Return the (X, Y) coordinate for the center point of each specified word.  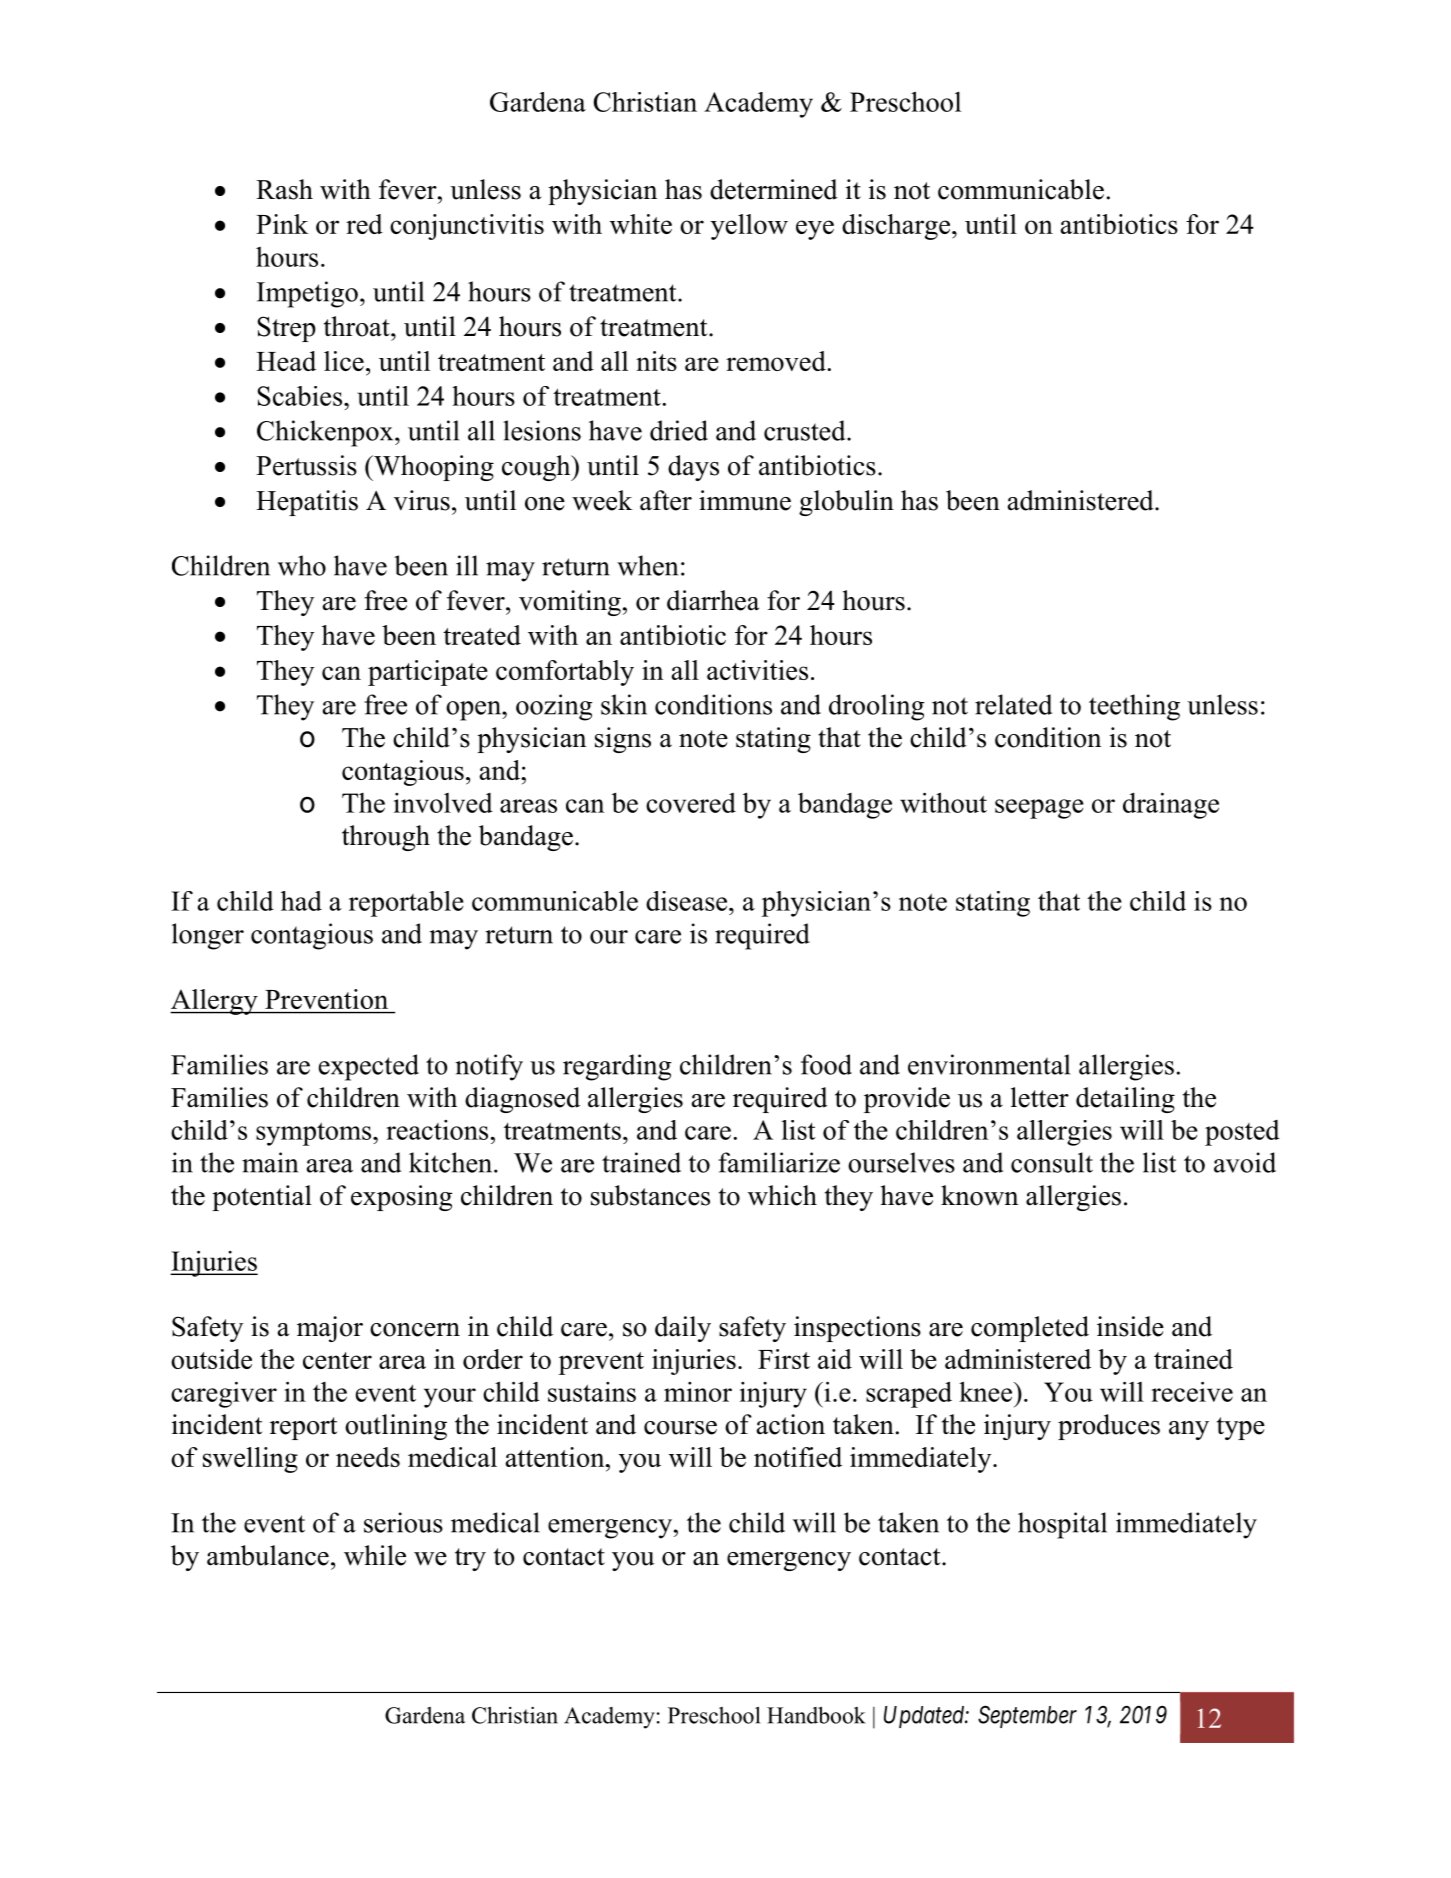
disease (688, 901)
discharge (896, 227)
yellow (749, 227)
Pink (282, 224)
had (301, 901)
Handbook (816, 1715)
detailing (1125, 1100)
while (375, 1555)
